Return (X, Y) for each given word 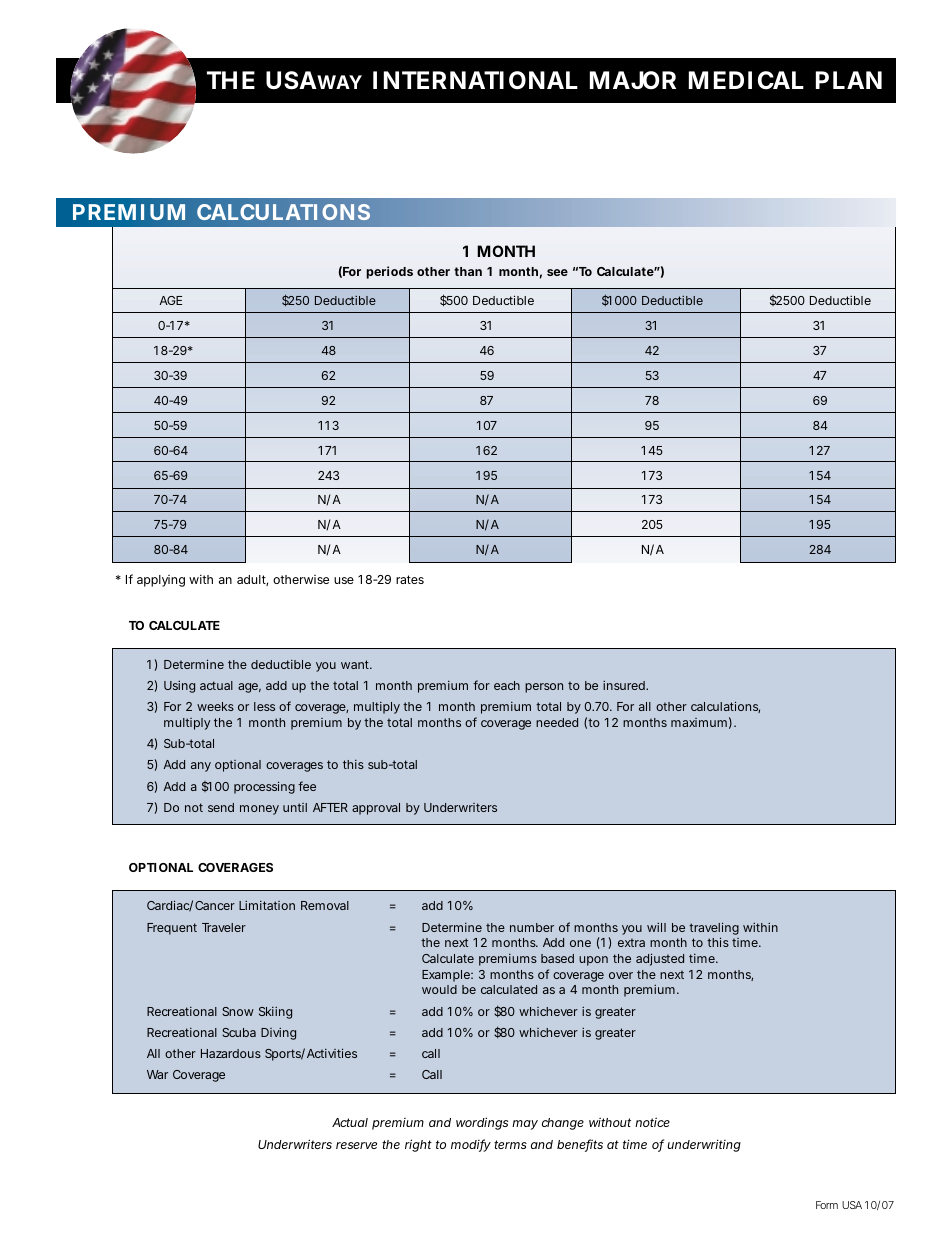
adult (252, 580)
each (507, 685)
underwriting (704, 1145)
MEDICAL (746, 80)
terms (510, 1144)
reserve (356, 1145)
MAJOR (633, 80)
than (468, 271)
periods (389, 272)
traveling (714, 930)
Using (179, 687)
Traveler (224, 927)
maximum (699, 722)
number (532, 927)
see (557, 272)
